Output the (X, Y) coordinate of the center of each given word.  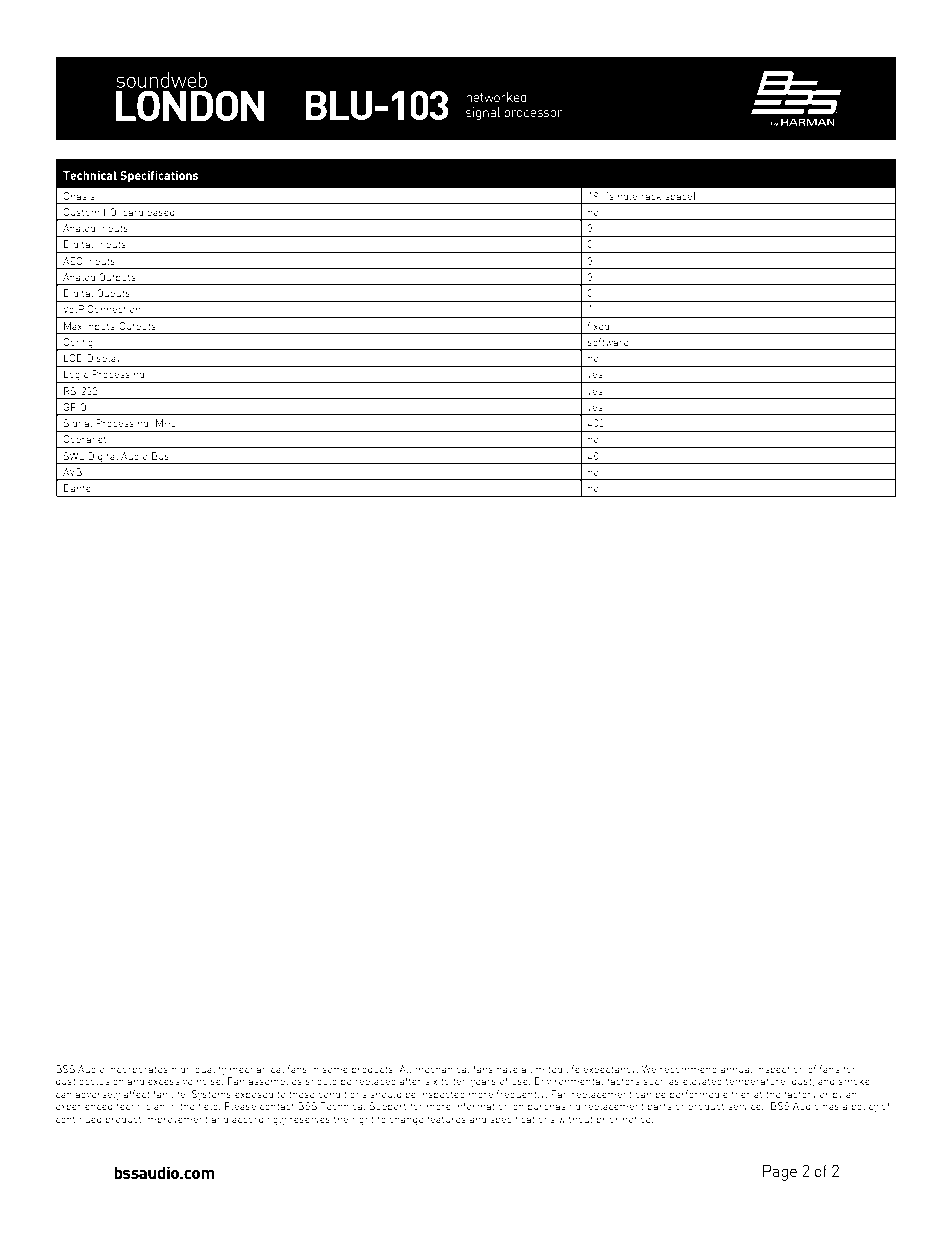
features (446, 1119)
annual (737, 1069)
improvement (176, 1120)
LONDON (190, 106)
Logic (76, 376)
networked (496, 97)
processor (533, 115)
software (608, 342)
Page (780, 1172)
